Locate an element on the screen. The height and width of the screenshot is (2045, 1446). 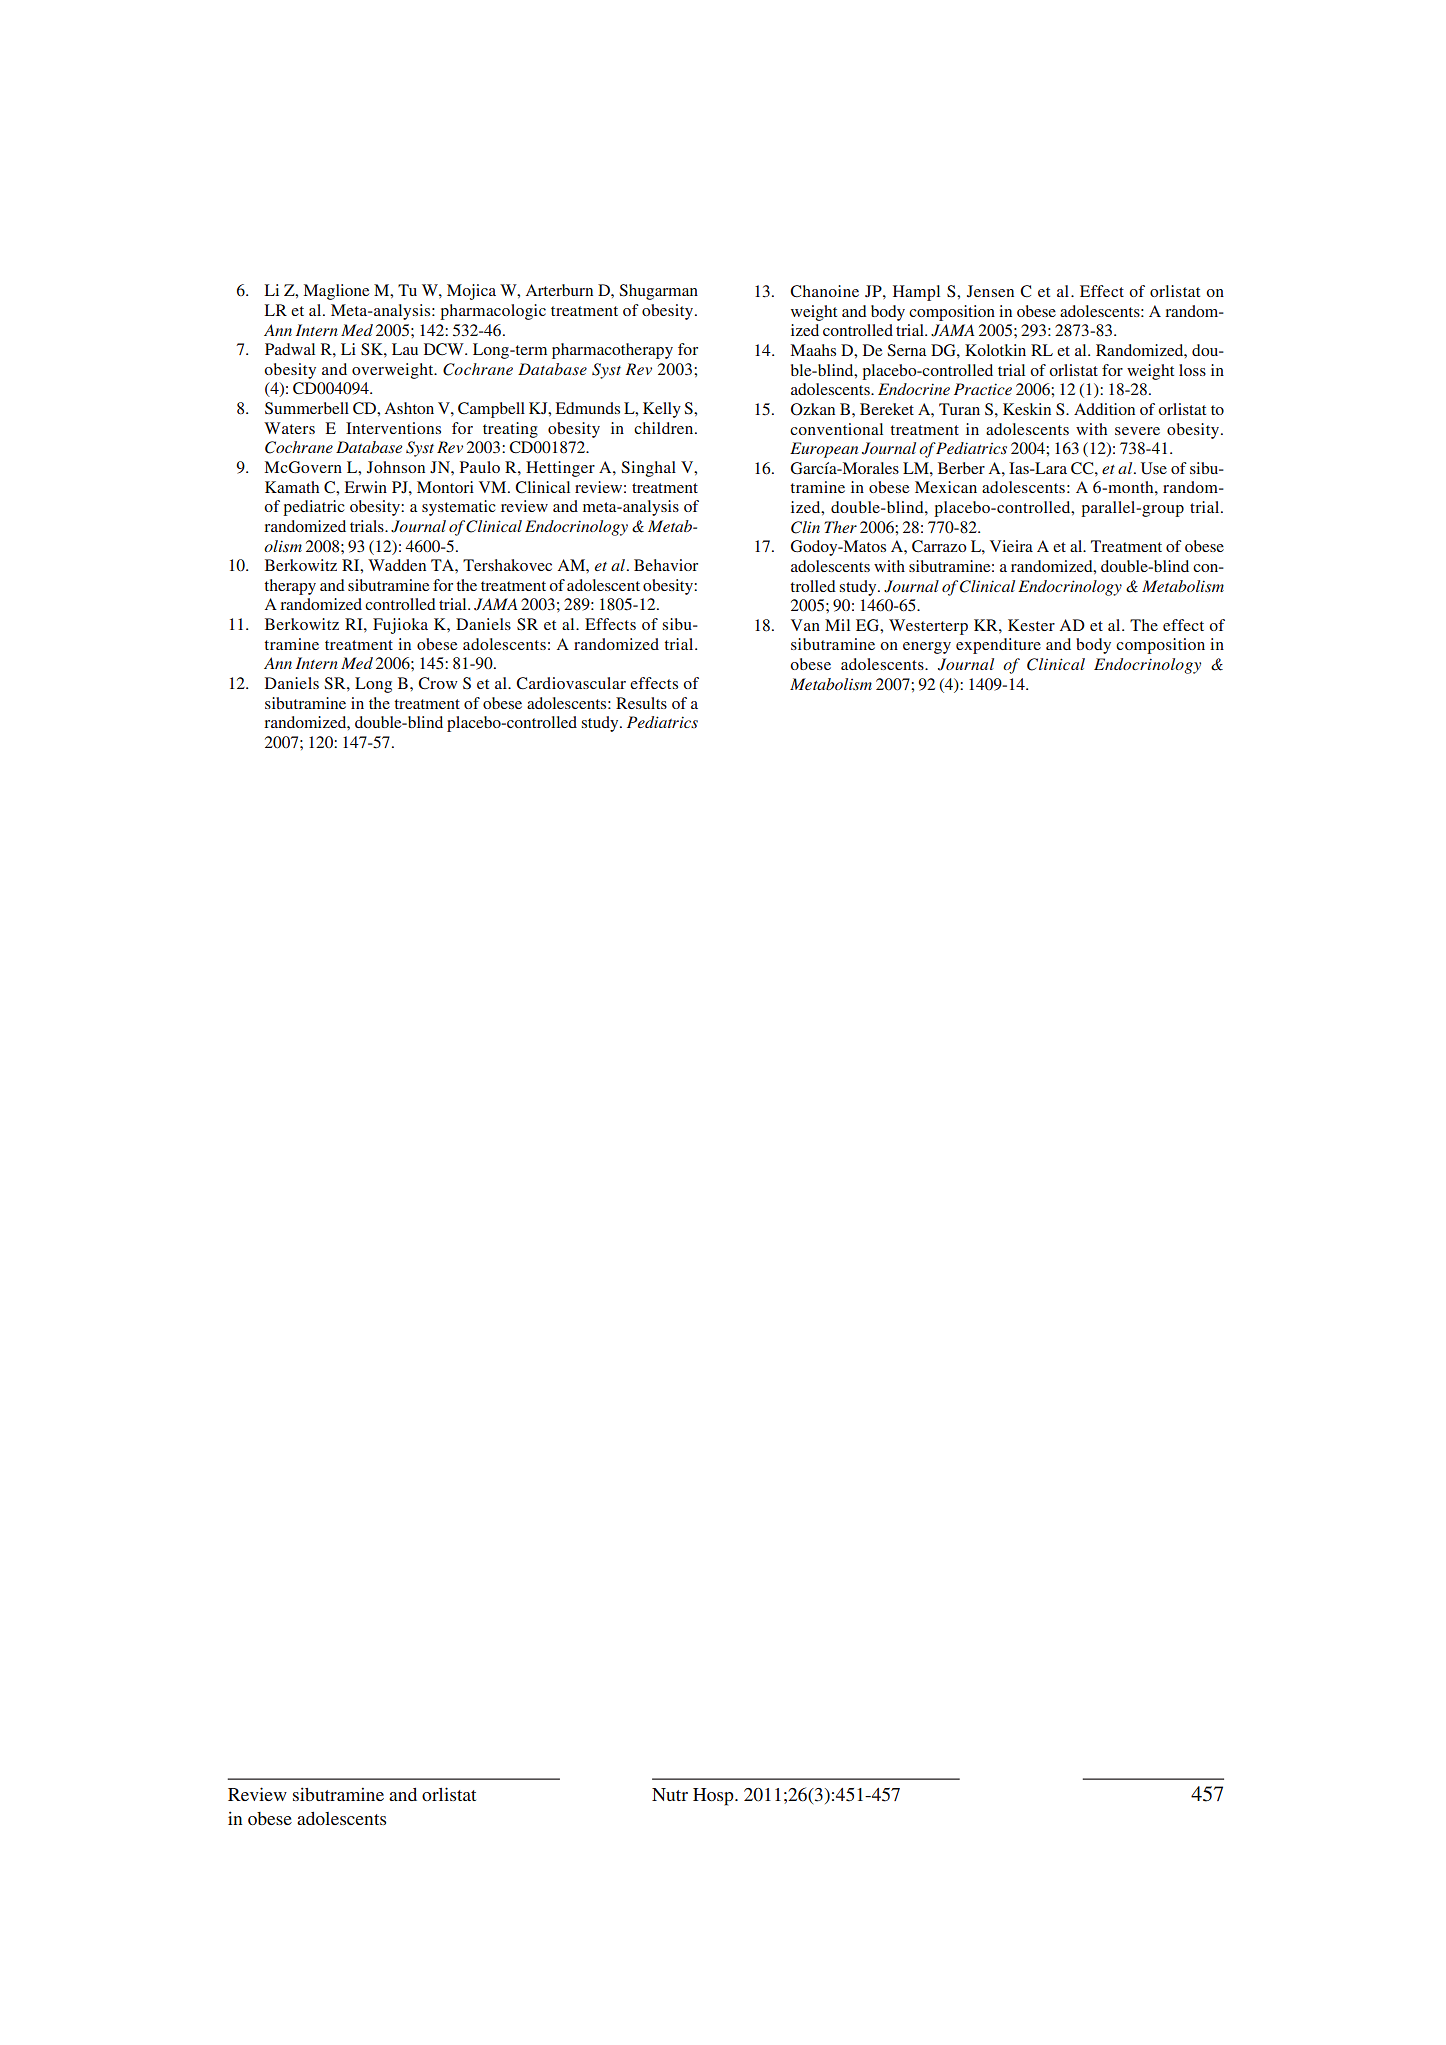
Crow is located at coordinates (438, 683).
